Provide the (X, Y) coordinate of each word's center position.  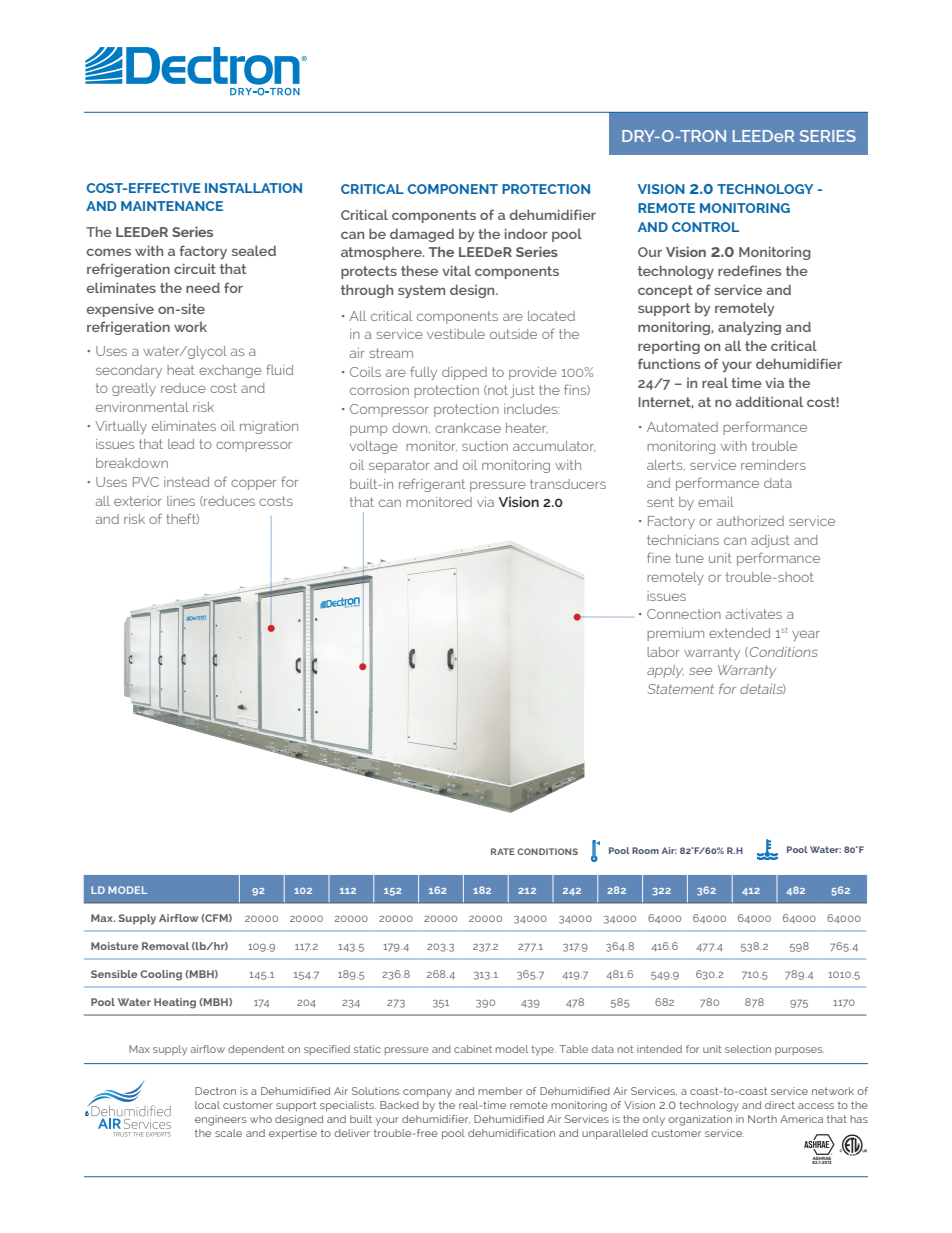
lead (181, 444)
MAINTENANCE (172, 206)
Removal (165, 946)
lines (181, 501)
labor (663, 652)
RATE (503, 851)
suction (485, 446)
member (500, 1091)
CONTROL (705, 227)
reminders (773, 465)
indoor (526, 233)
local (207, 1105)
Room (645, 850)
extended (739, 633)
